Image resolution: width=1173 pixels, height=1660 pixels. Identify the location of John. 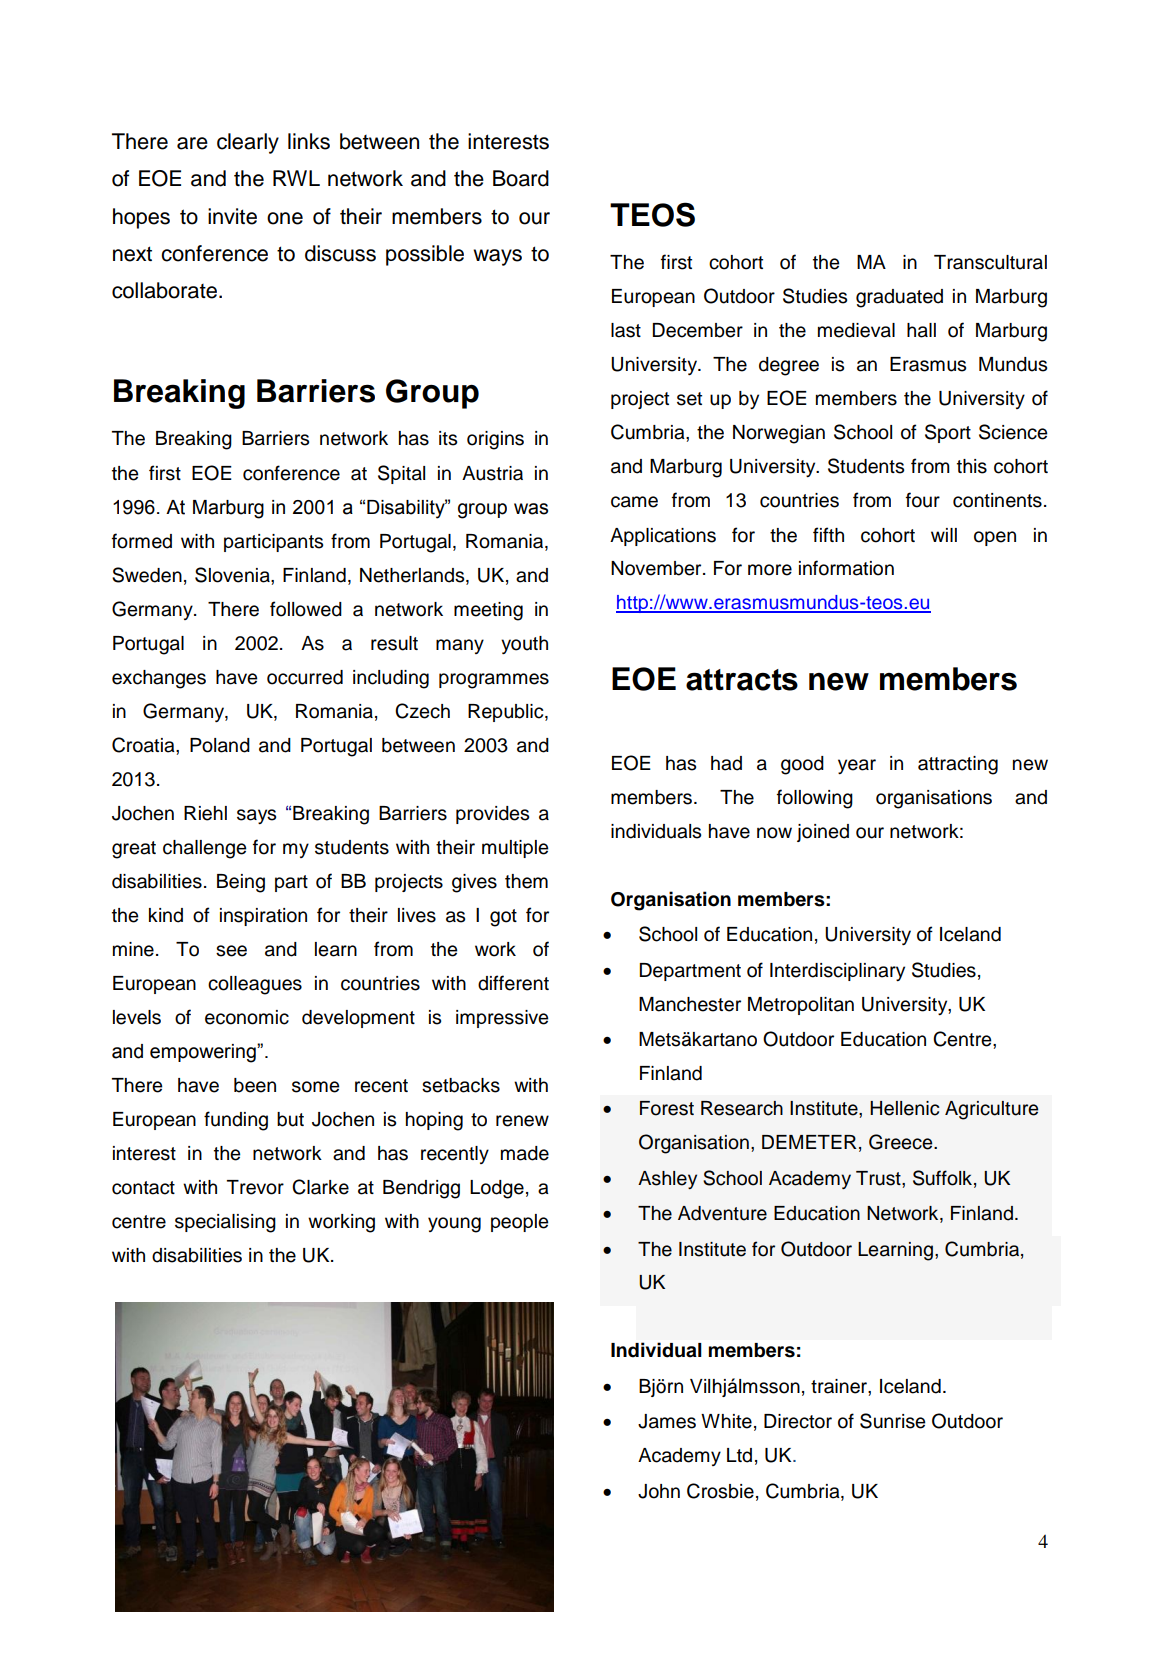
(659, 1491).
